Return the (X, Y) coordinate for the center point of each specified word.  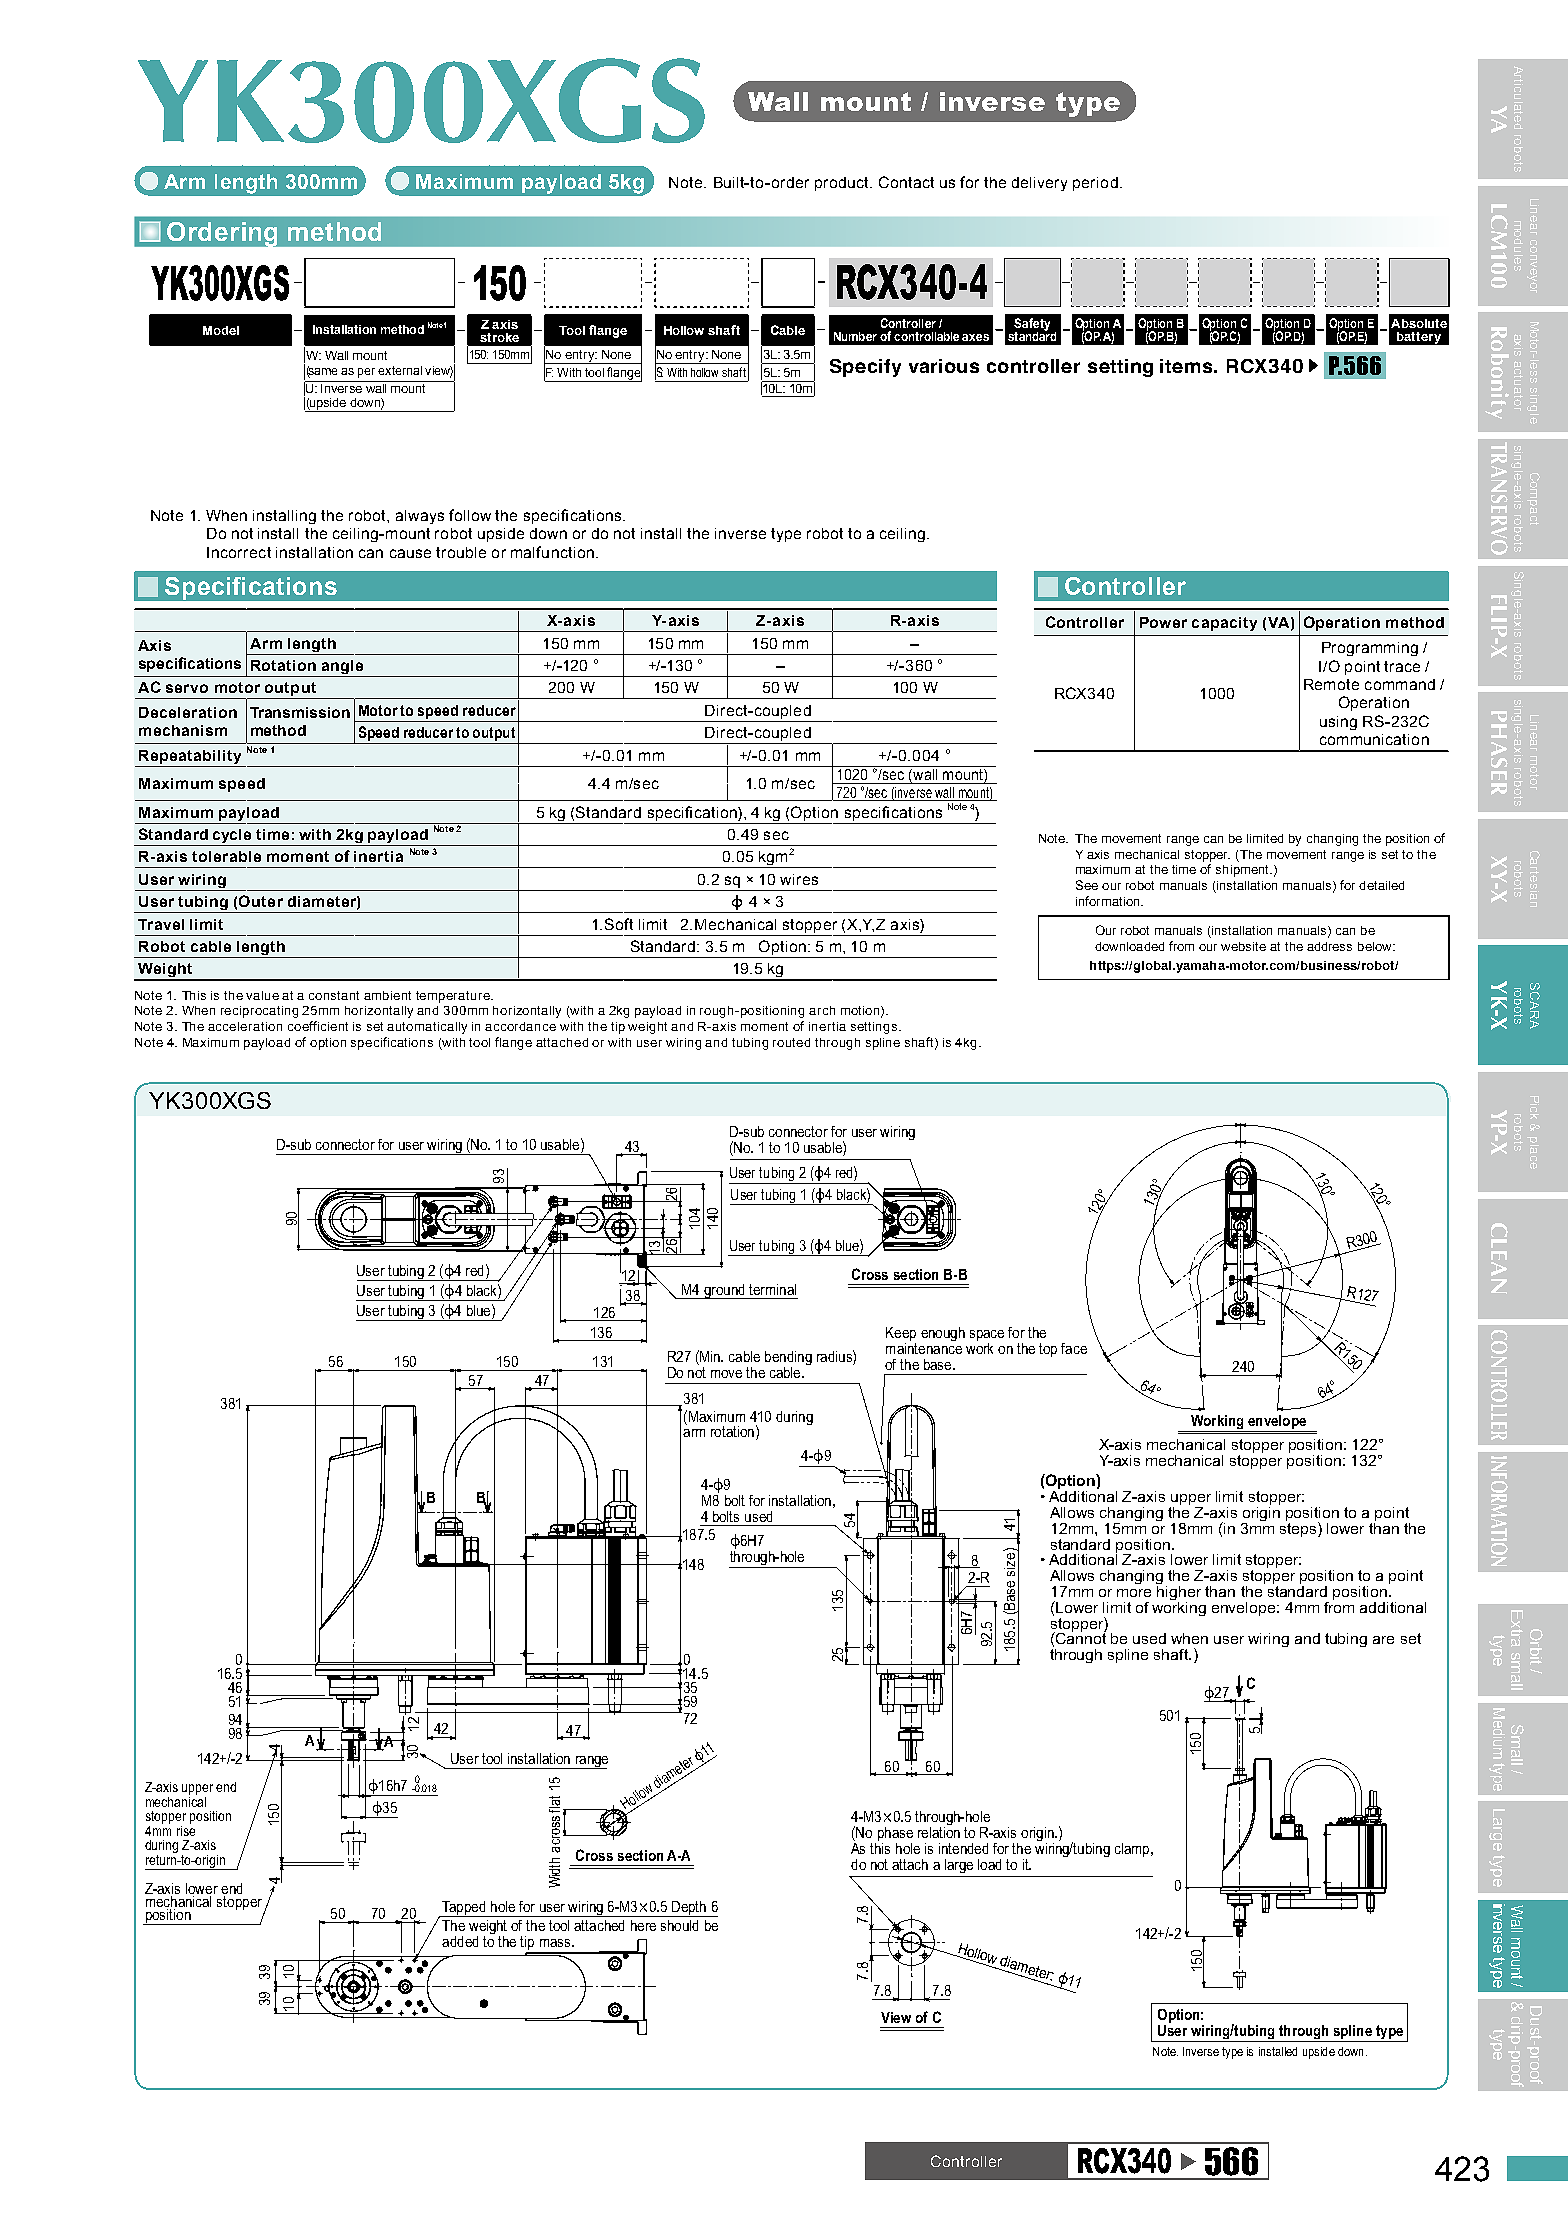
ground (724, 1291)
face (1074, 1348)
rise (186, 1829)
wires (799, 879)
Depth (689, 1909)
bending (788, 1359)
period (1095, 184)
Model (221, 330)
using (1338, 723)
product (843, 184)
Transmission (300, 712)
